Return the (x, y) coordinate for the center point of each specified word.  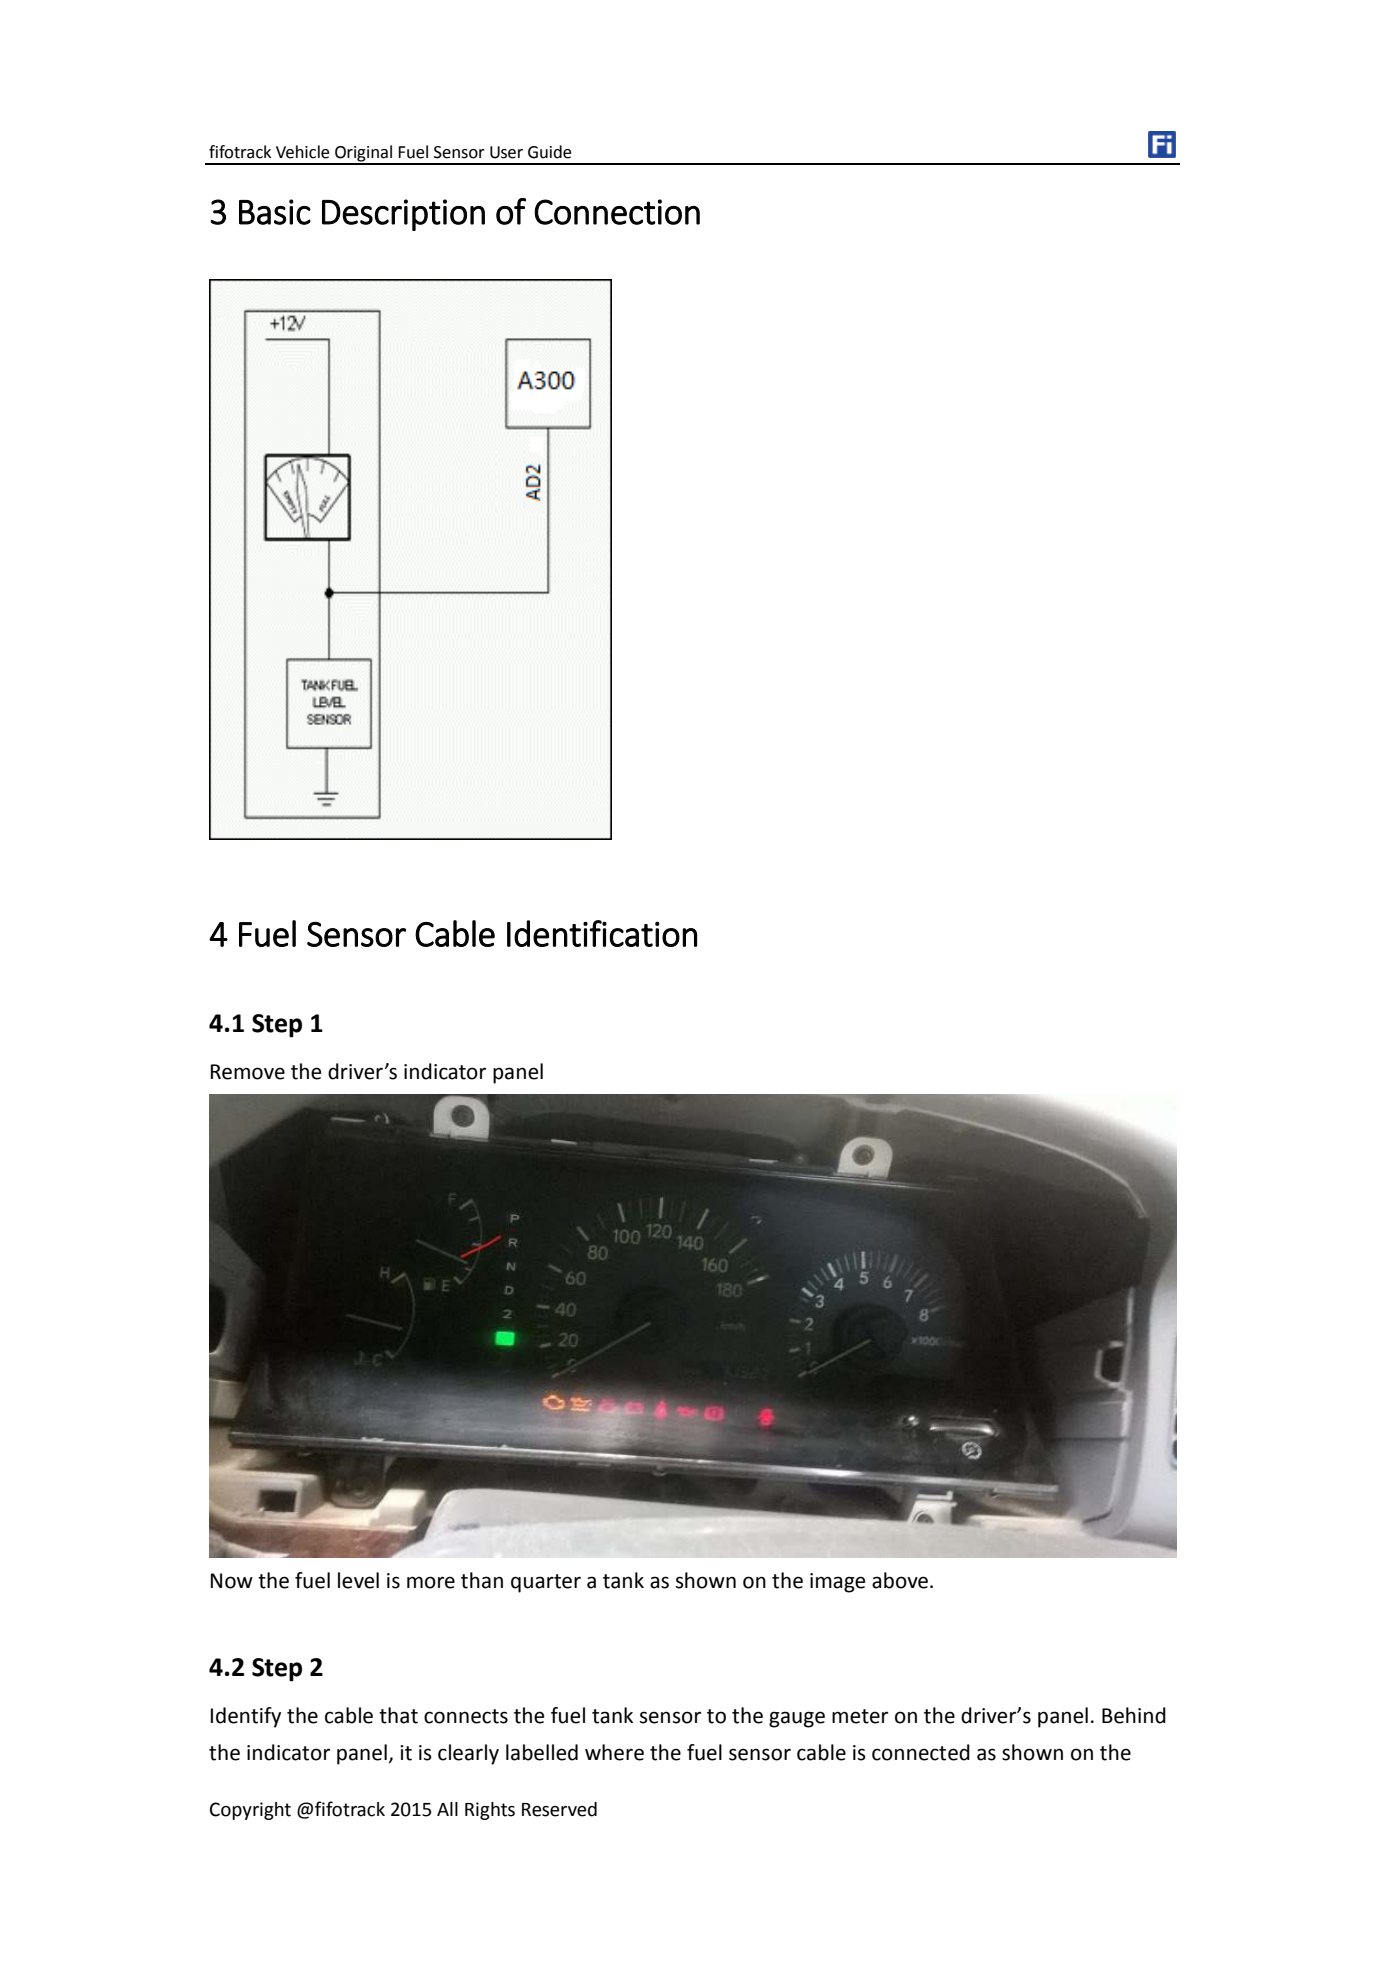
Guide (549, 152)
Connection (617, 212)
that (398, 1715)
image (838, 1583)
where (614, 1752)
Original (364, 154)
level (358, 1580)
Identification (602, 933)
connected (921, 1752)
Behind (1134, 1715)
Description (403, 215)
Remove (248, 1072)
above (900, 1580)
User (506, 152)
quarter (546, 1583)
